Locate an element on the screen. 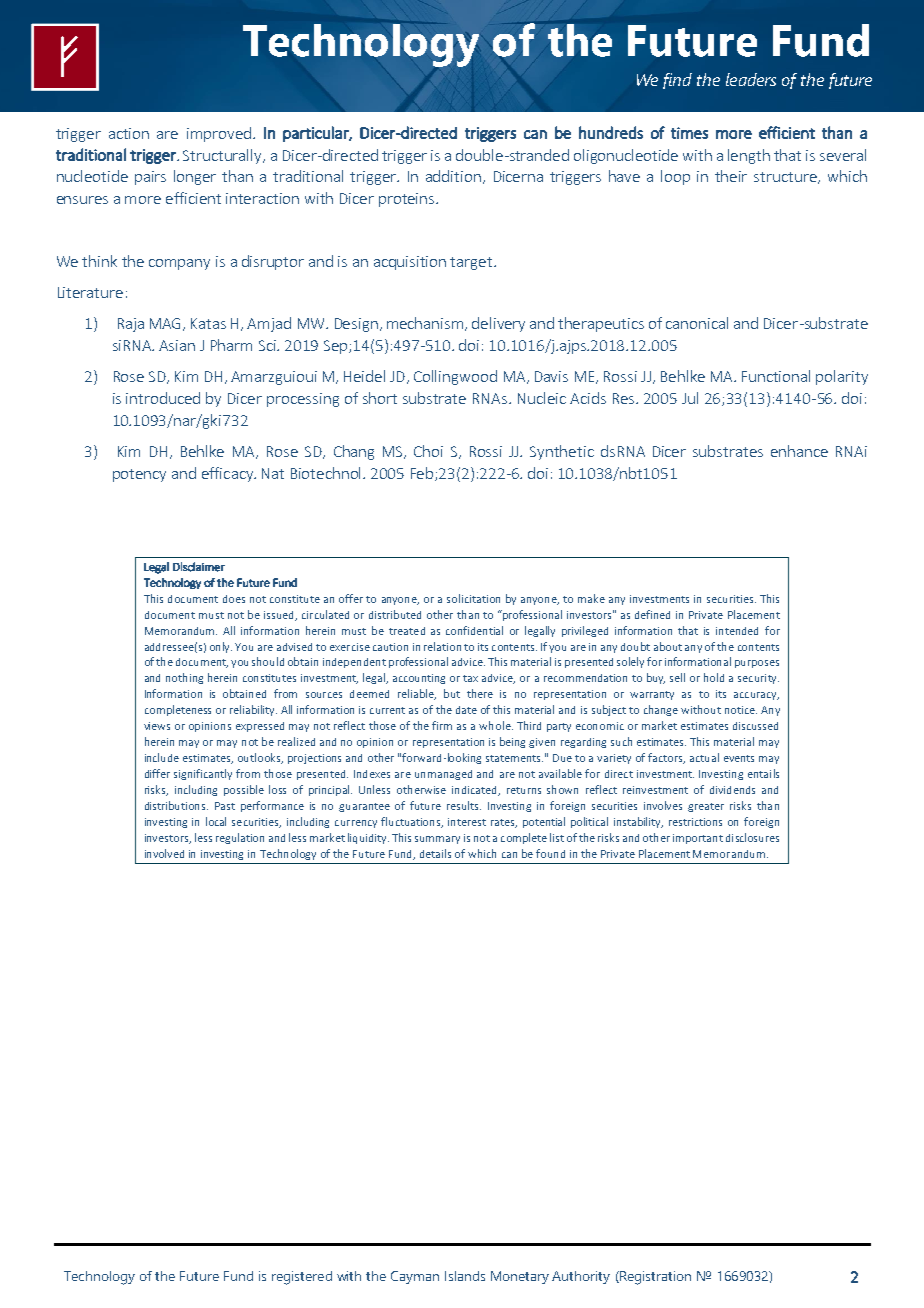  introduced is located at coordinates (163, 398).
